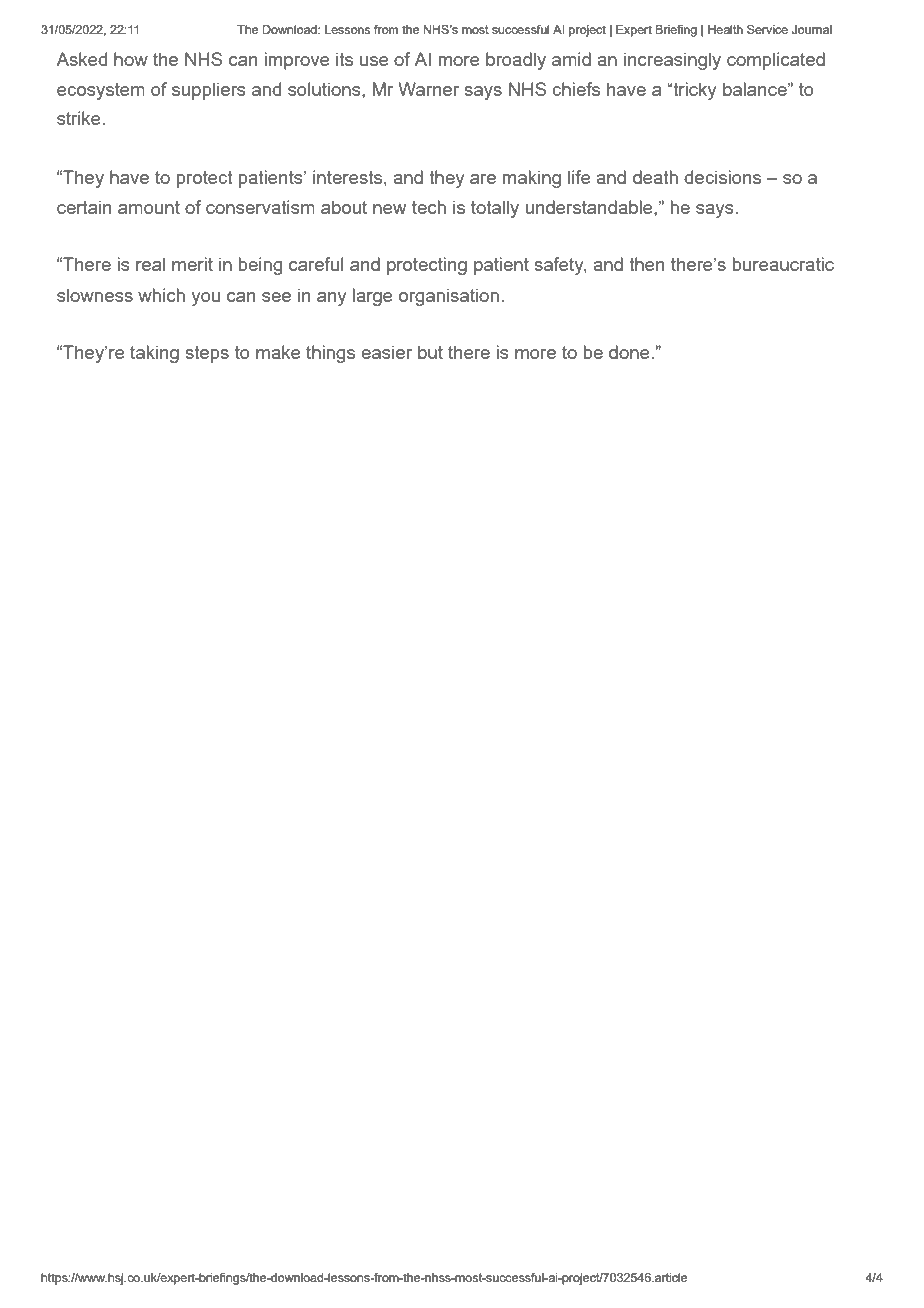 The width and height of the screenshot is (924, 1308). I want to click on done, so click(630, 352).
